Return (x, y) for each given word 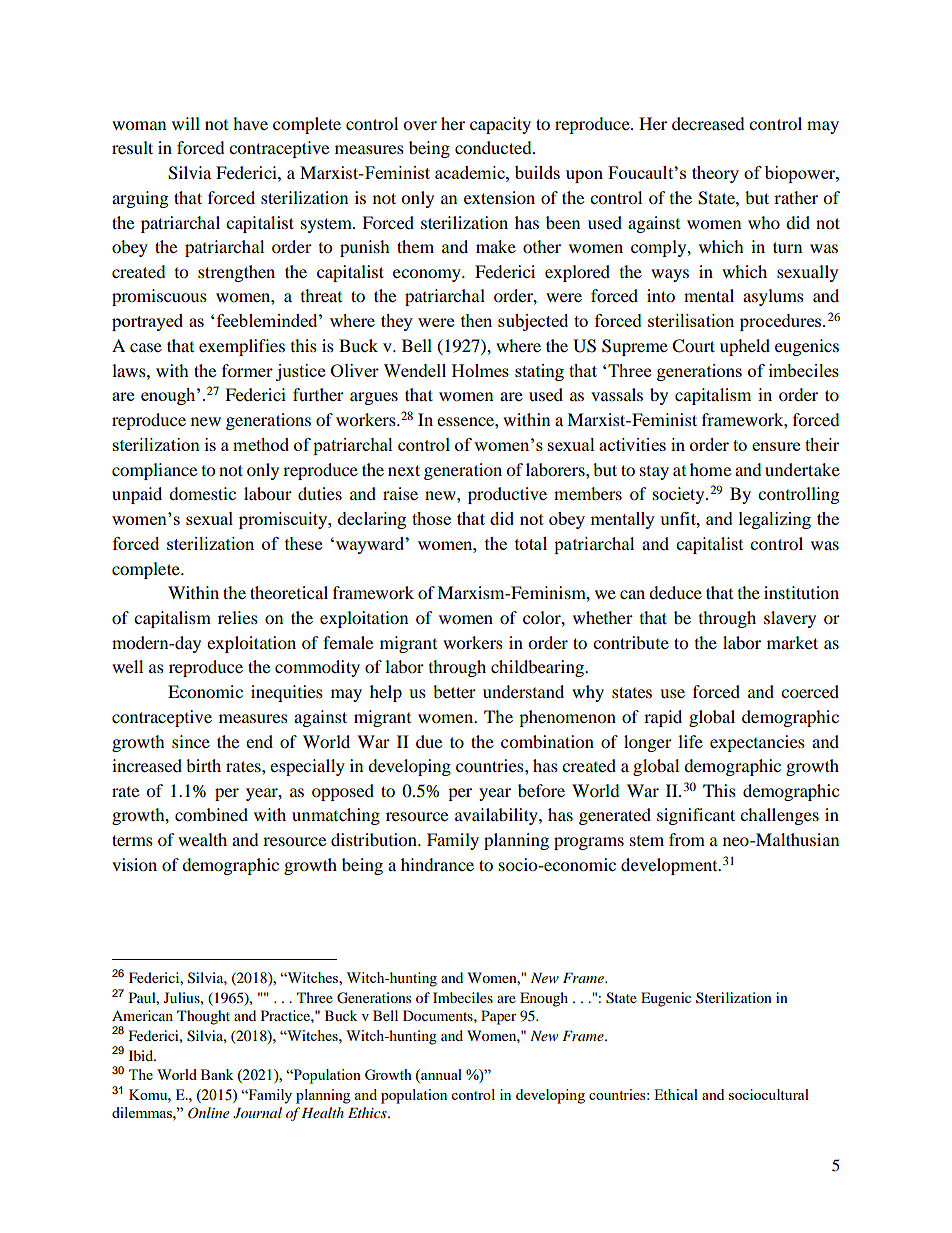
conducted (494, 147)
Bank (217, 1074)
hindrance (437, 864)
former (247, 370)
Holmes (480, 370)
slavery (790, 619)
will (186, 123)
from (687, 839)
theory (715, 174)
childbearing (538, 668)
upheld (745, 347)
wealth (202, 839)
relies (238, 617)
